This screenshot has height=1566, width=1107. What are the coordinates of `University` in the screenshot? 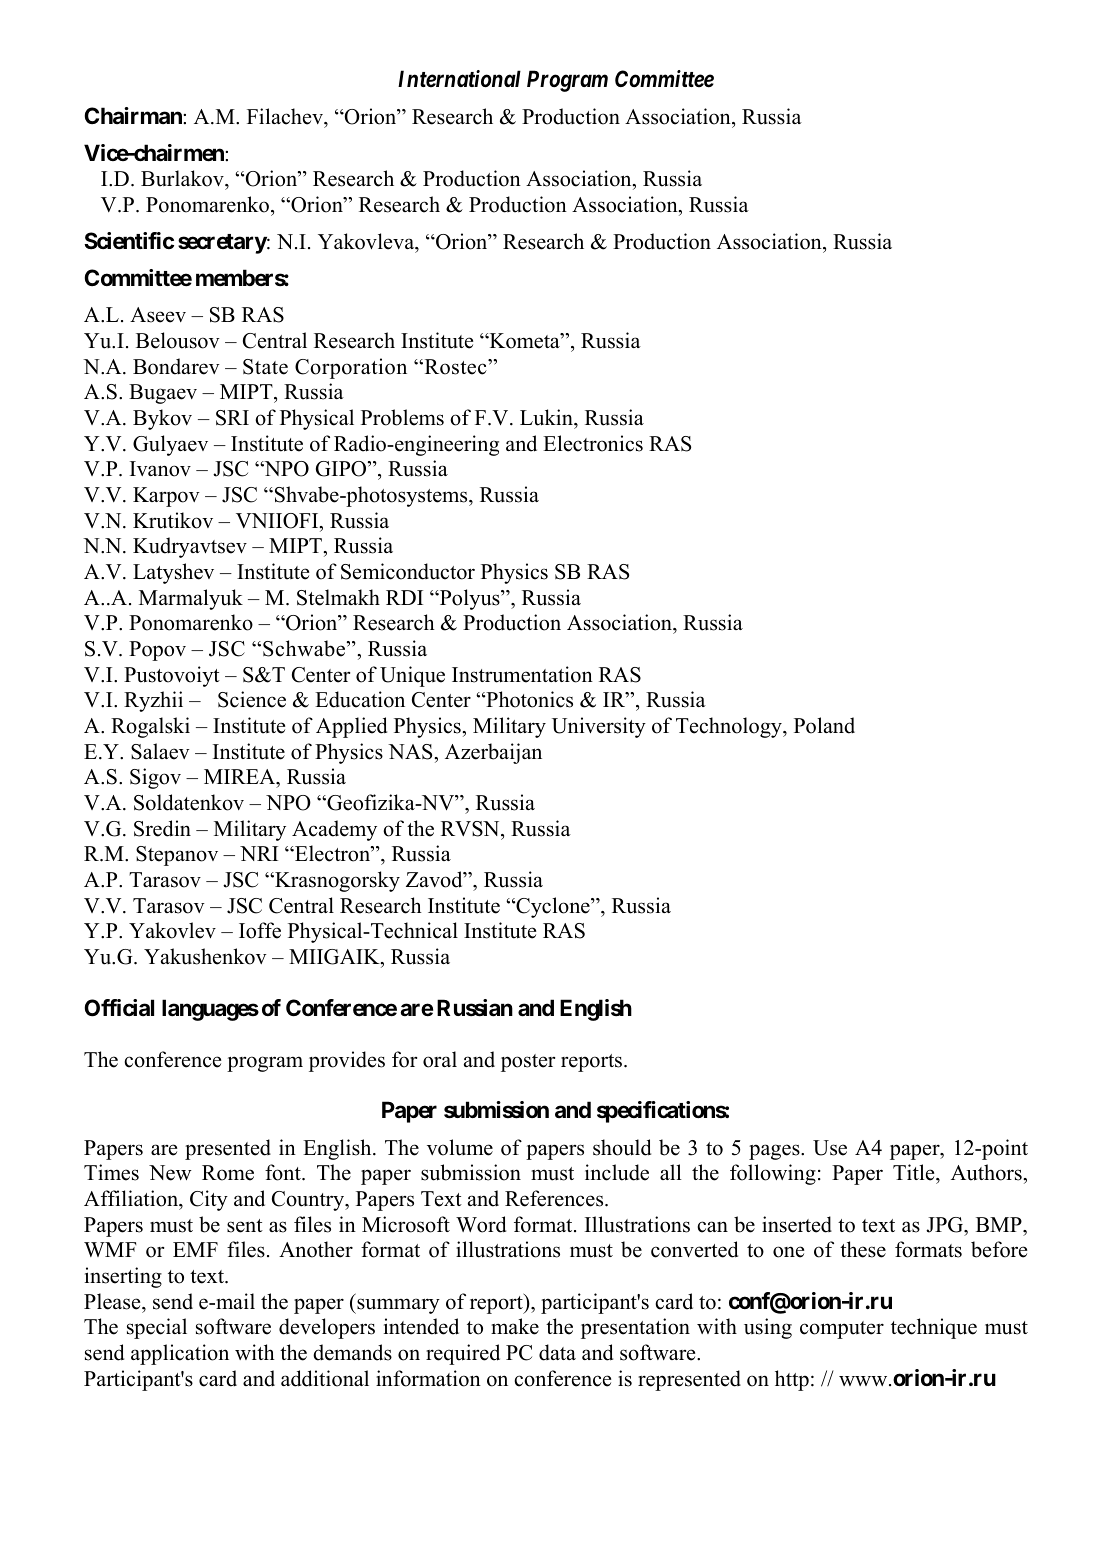 It's located at (599, 727).
